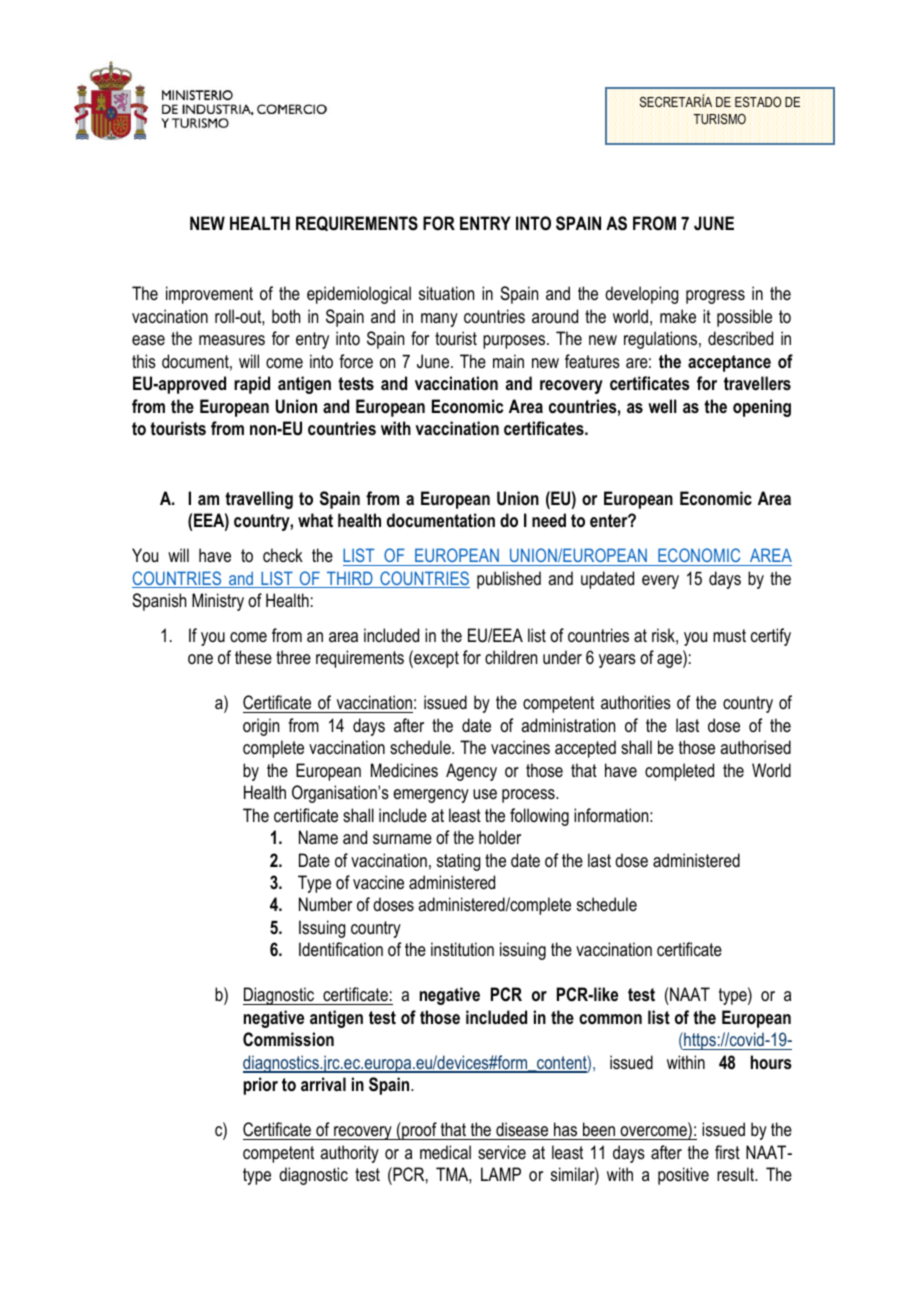 This document has width=924, height=1308. What do you see at coordinates (511, 657) in the document?
I see `children` at bounding box center [511, 657].
